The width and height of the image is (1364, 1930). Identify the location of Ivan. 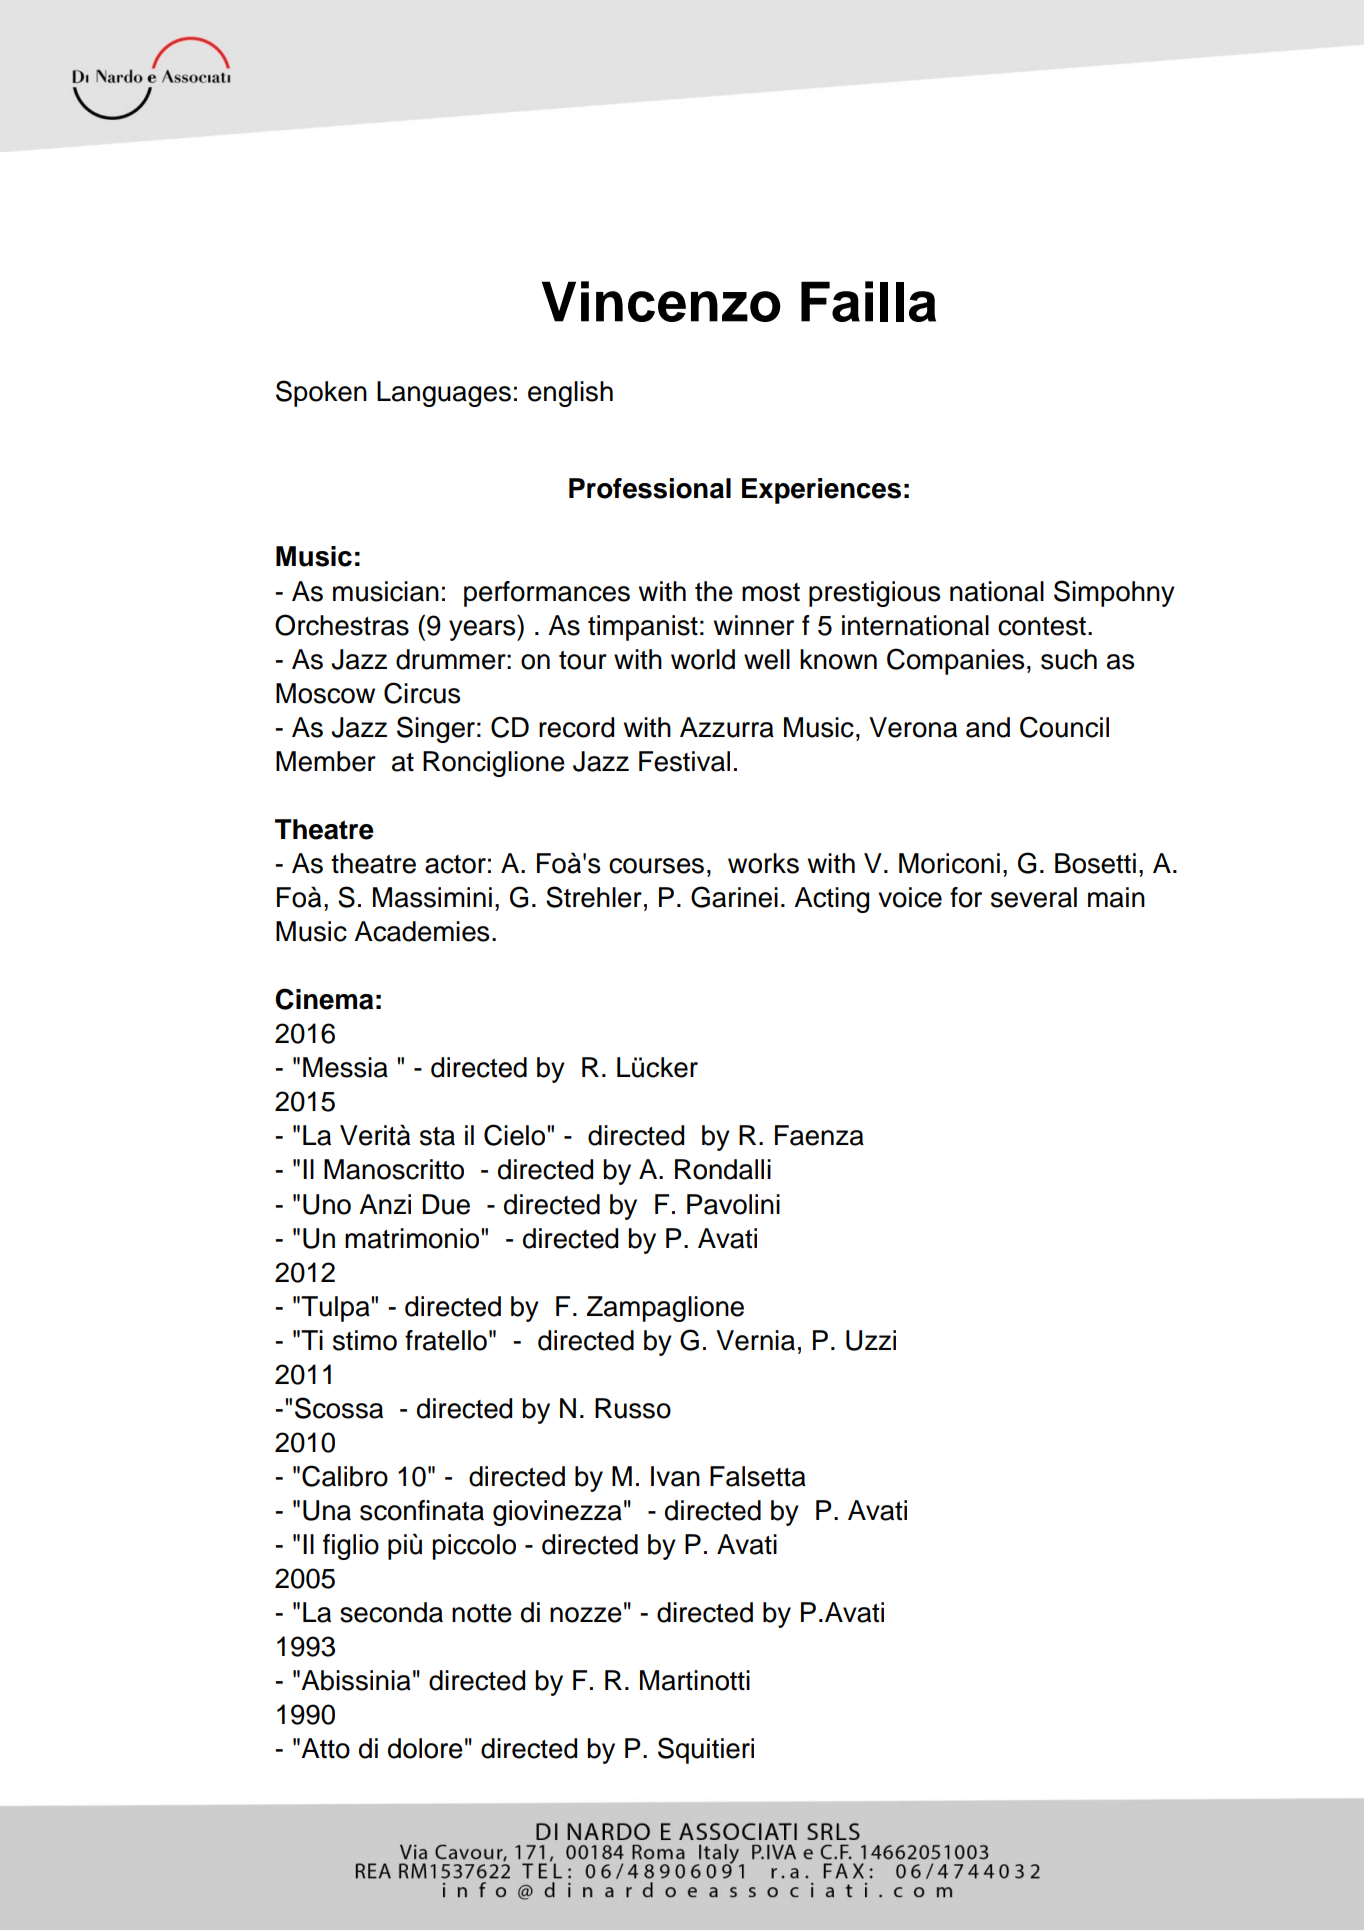
(675, 1476).
